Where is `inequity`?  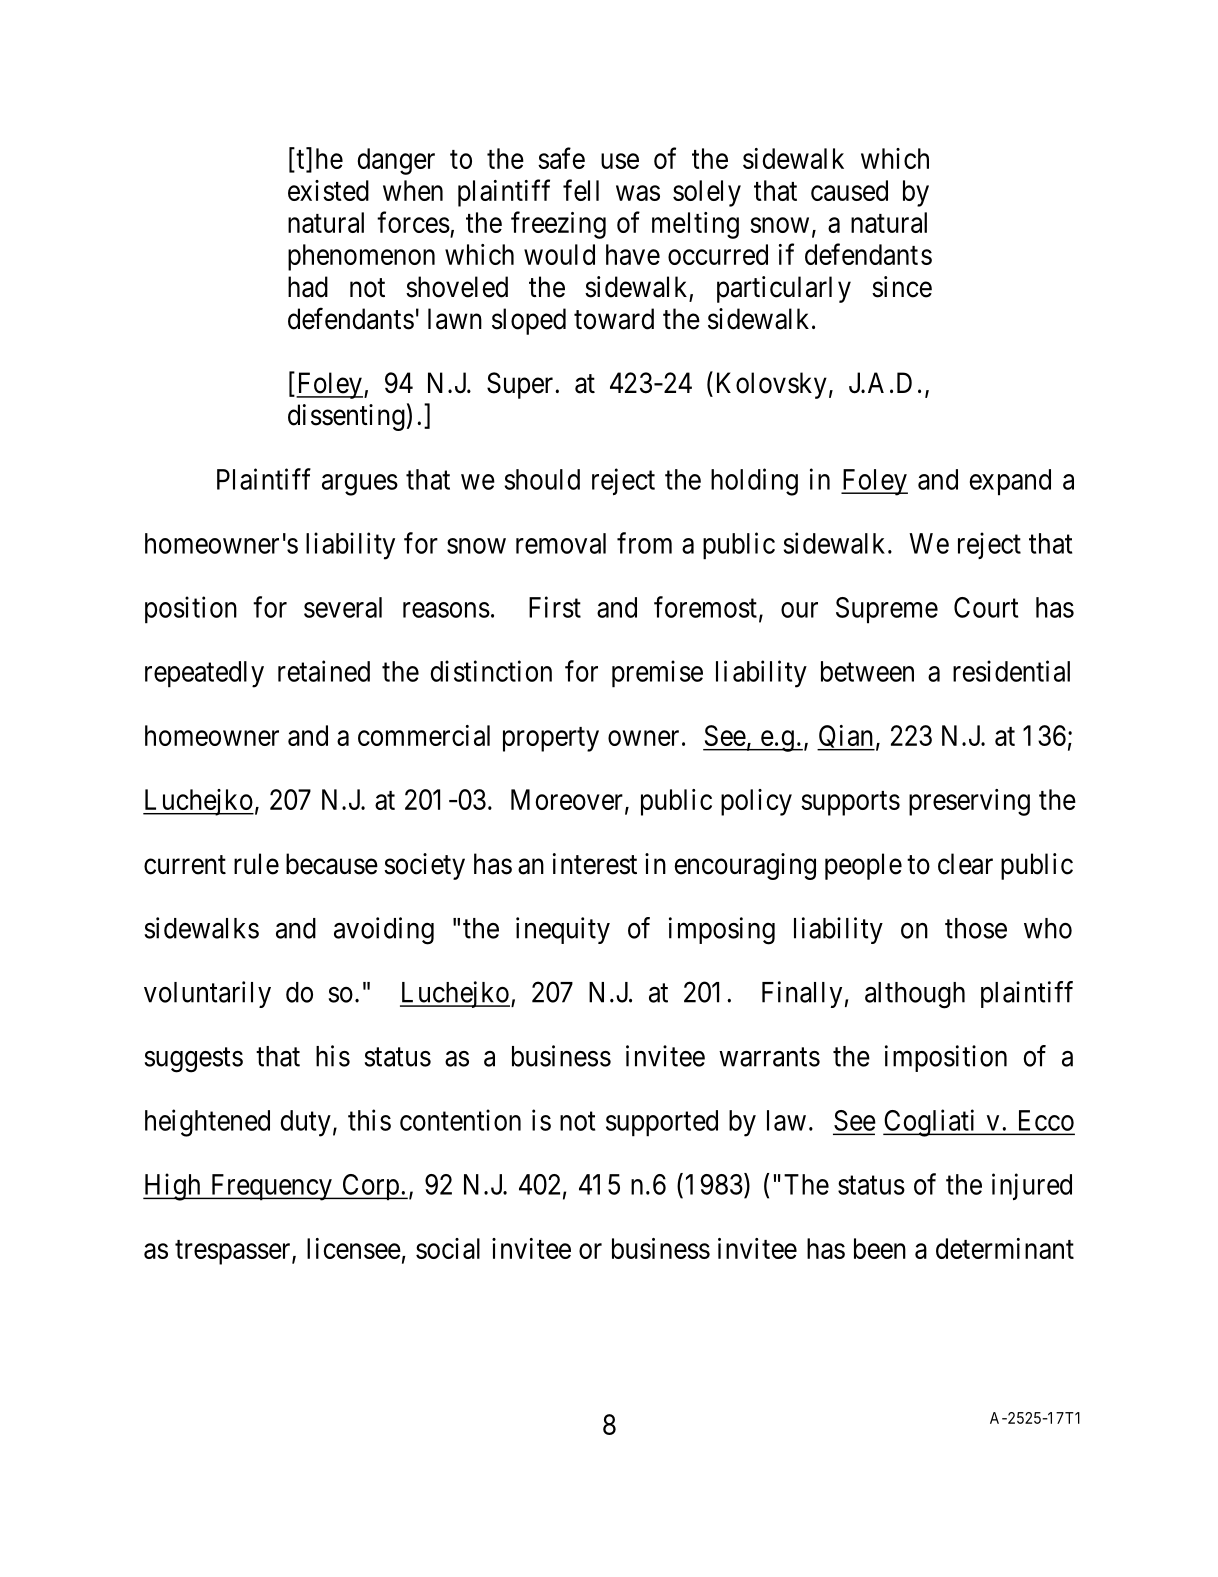
inequity is located at coordinates (563, 930).
